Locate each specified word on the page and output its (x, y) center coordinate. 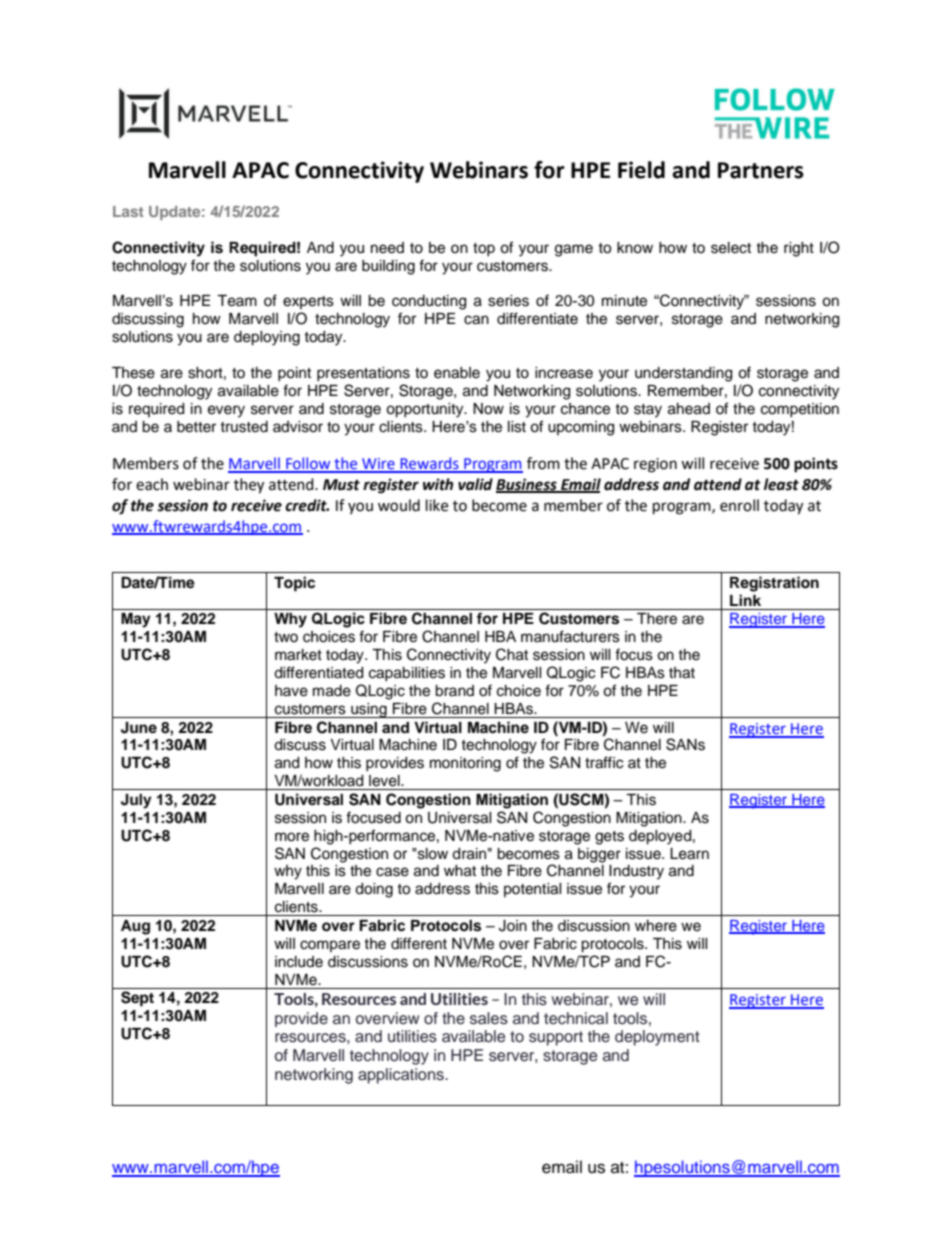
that (682, 673)
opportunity (426, 410)
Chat (512, 654)
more (292, 837)
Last (128, 211)
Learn (689, 854)
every (226, 411)
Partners (761, 170)
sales (489, 1018)
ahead (689, 409)
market (298, 655)
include (299, 962)
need (387, 248)
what (460, 871)
